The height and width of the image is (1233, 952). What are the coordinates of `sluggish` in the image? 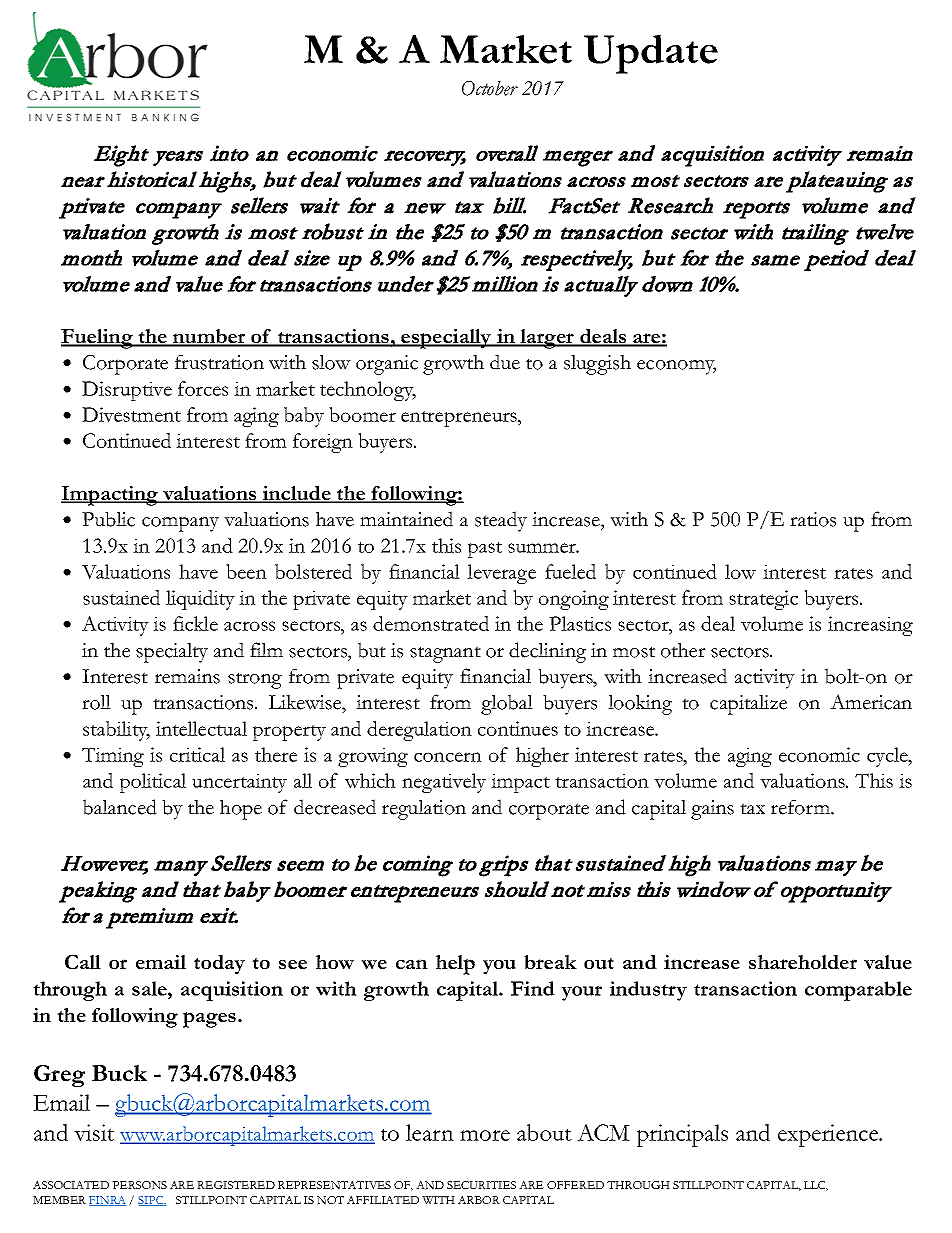 It's located at (597, 365).
